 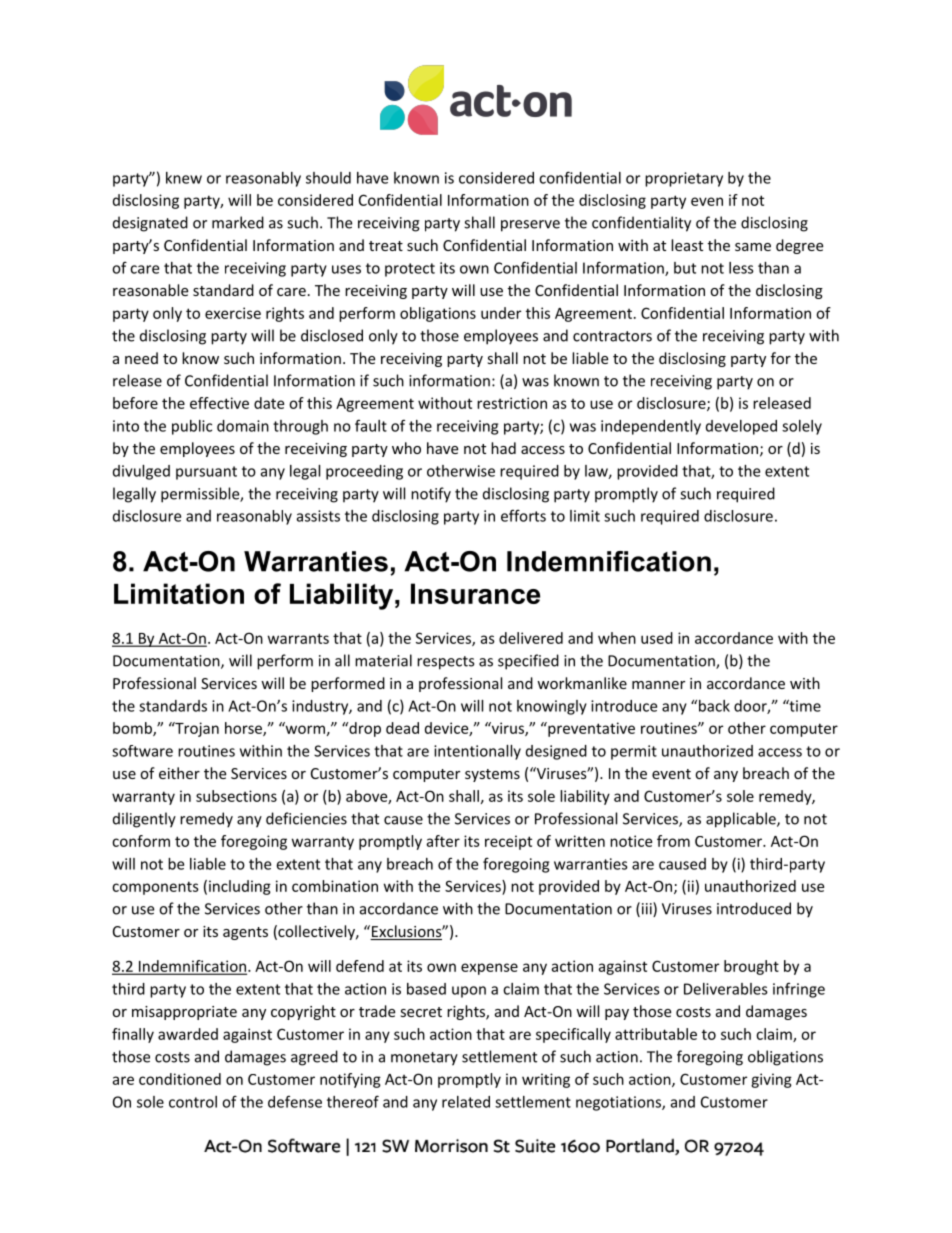 I want to click on efforts, so click(x=523, y=515).
